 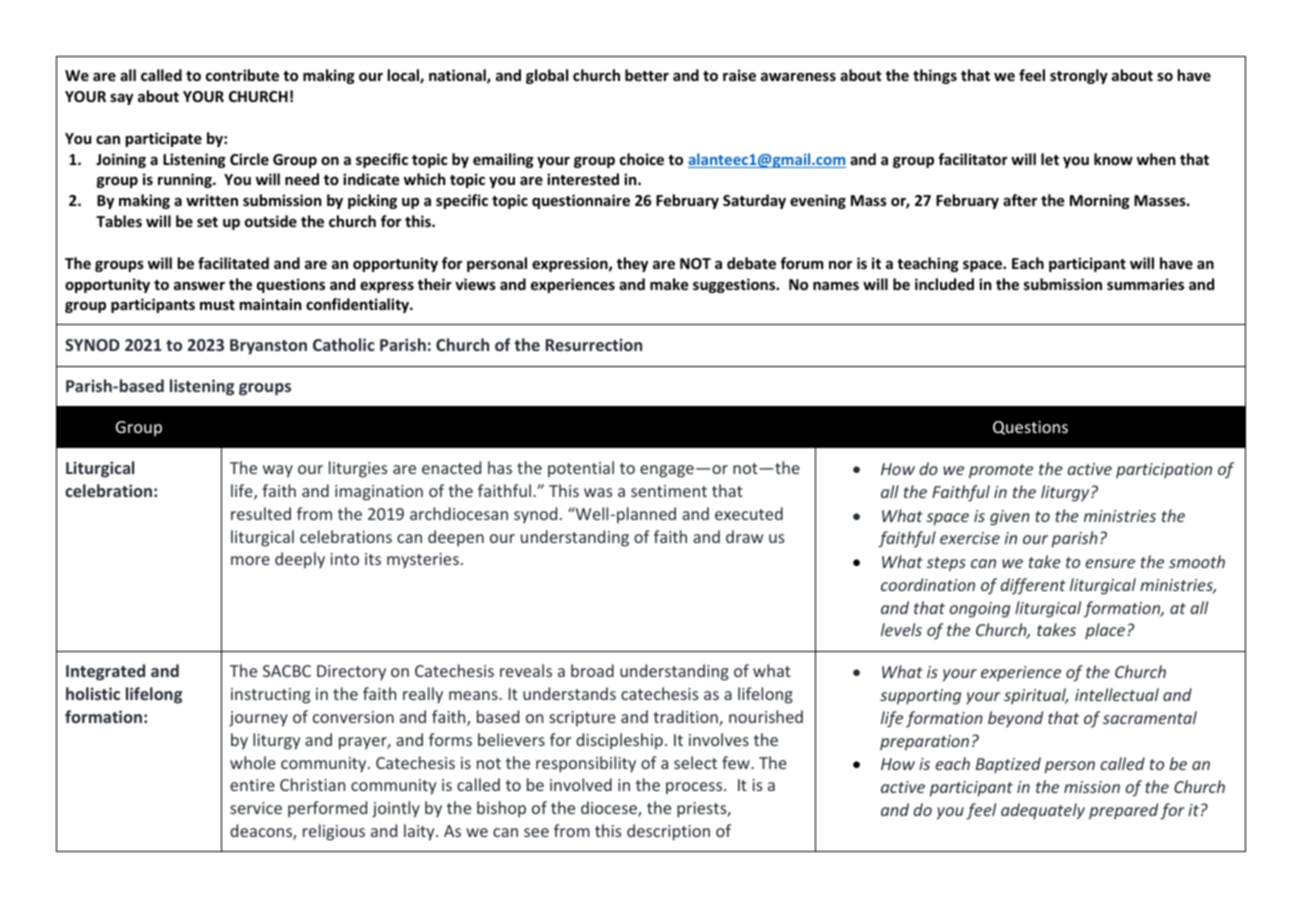 What do you see at coordinates (242, 75) in the screenshot?
I see `contribute` at bounding box center [242, 75].
